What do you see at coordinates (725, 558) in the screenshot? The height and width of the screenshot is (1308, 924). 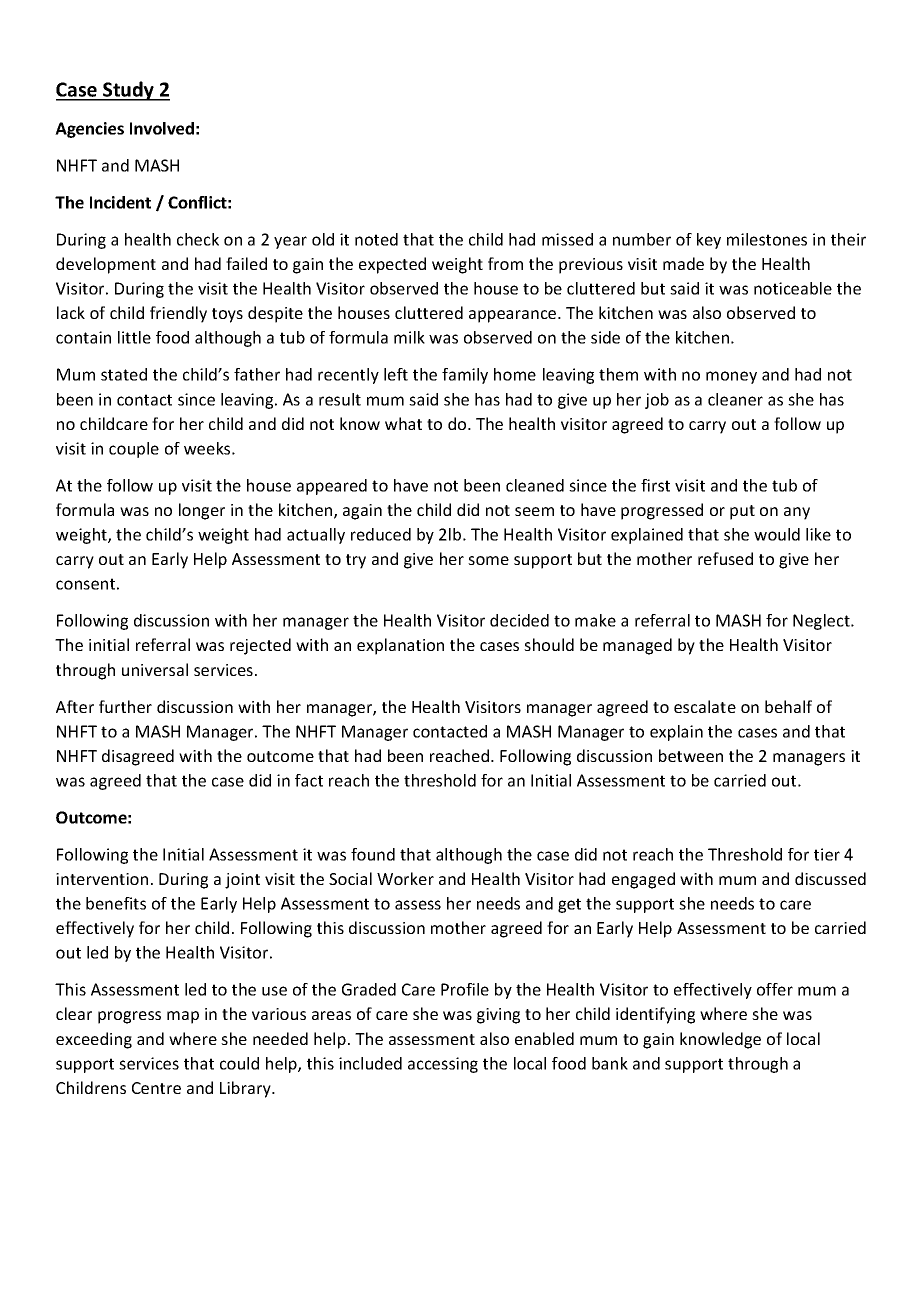 I see `refused` at bounding box center [725, 558].
